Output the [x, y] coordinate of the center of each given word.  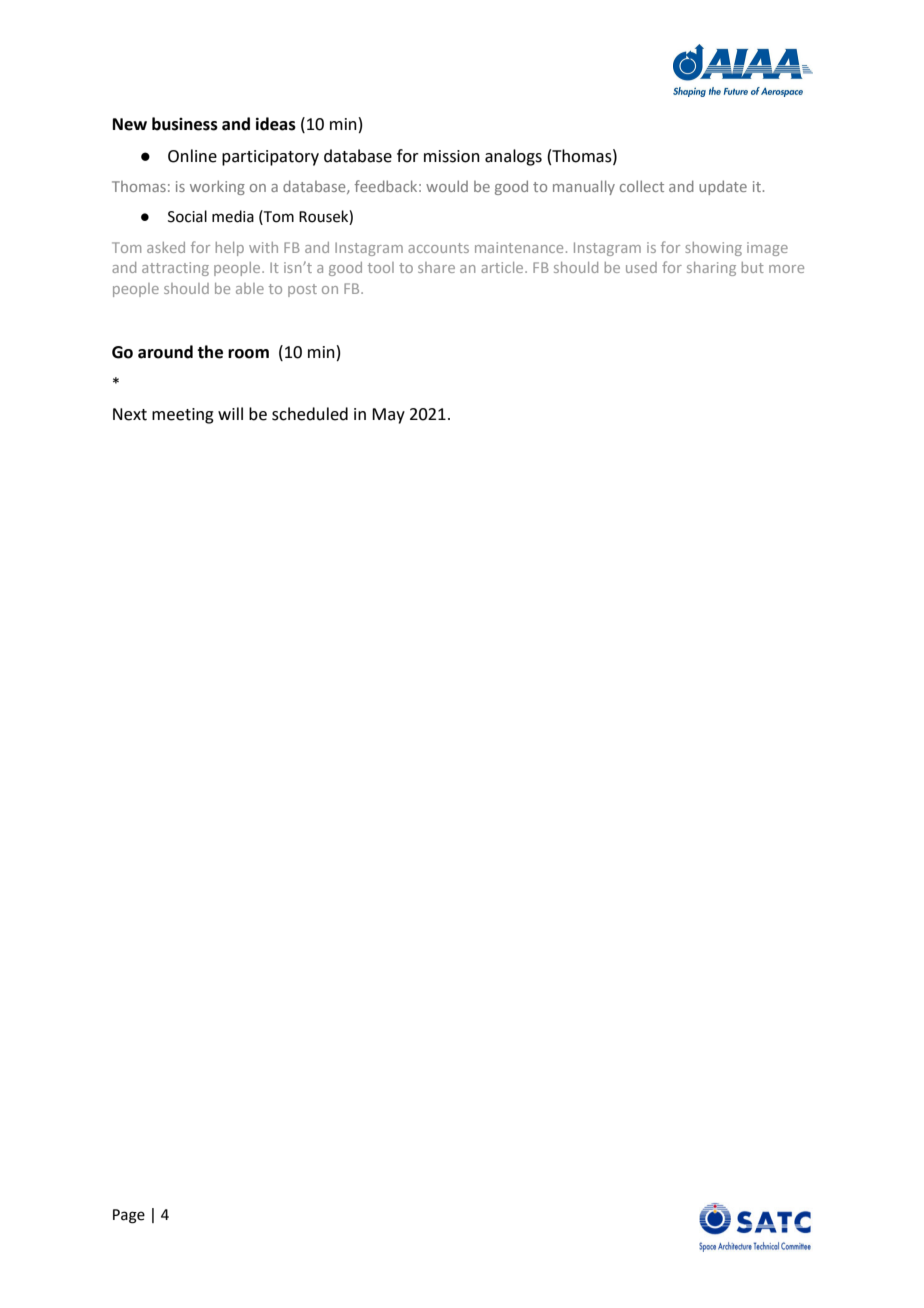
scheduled [310, 414]
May [388, 416]
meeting [183, 416]
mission [452, 156]
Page [129, 1216]
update [723, 187]
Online [192, 156]
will [230, 413]
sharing [711, 269]
